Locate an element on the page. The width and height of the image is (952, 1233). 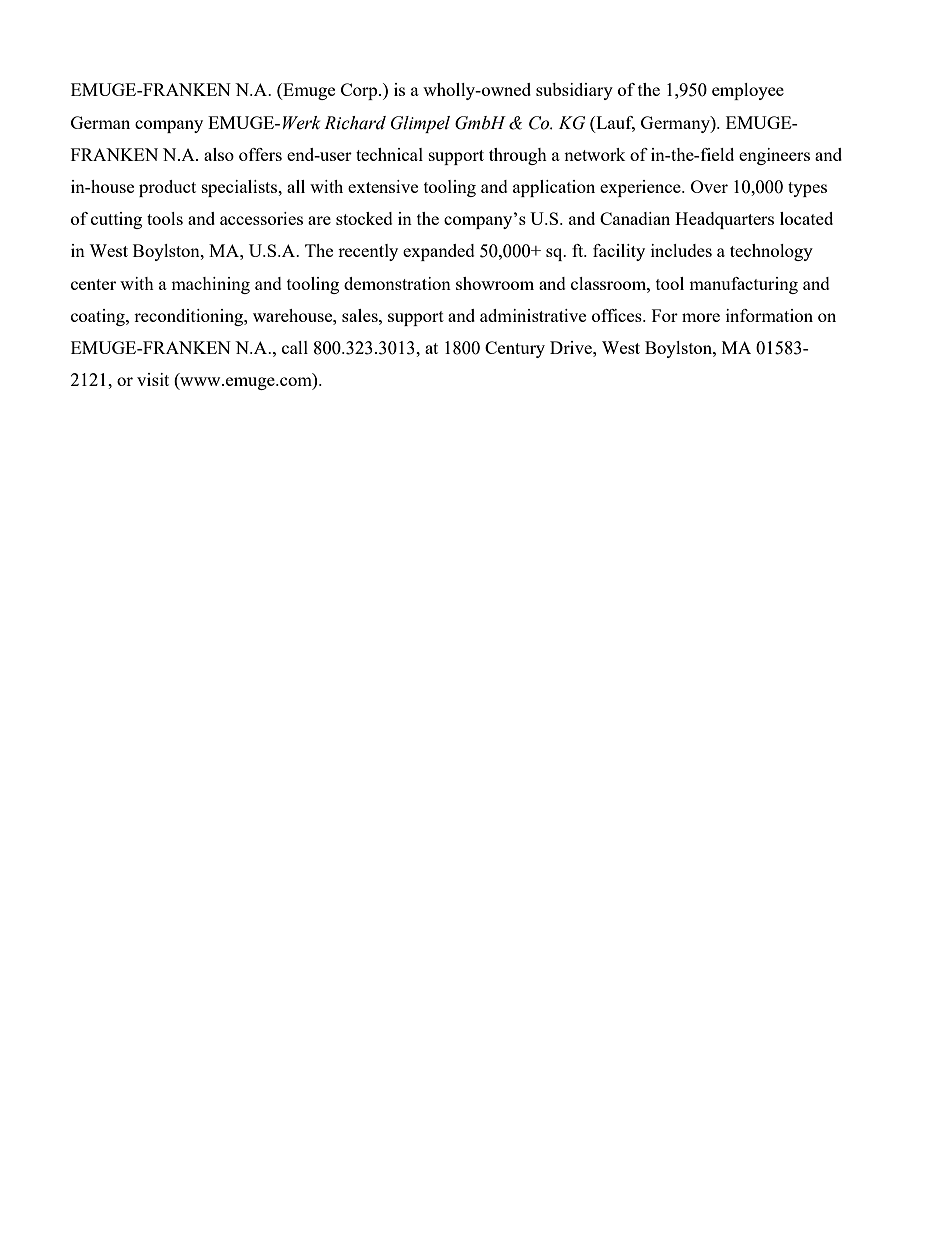
subsidiary is located at coordinates (574, 91).
